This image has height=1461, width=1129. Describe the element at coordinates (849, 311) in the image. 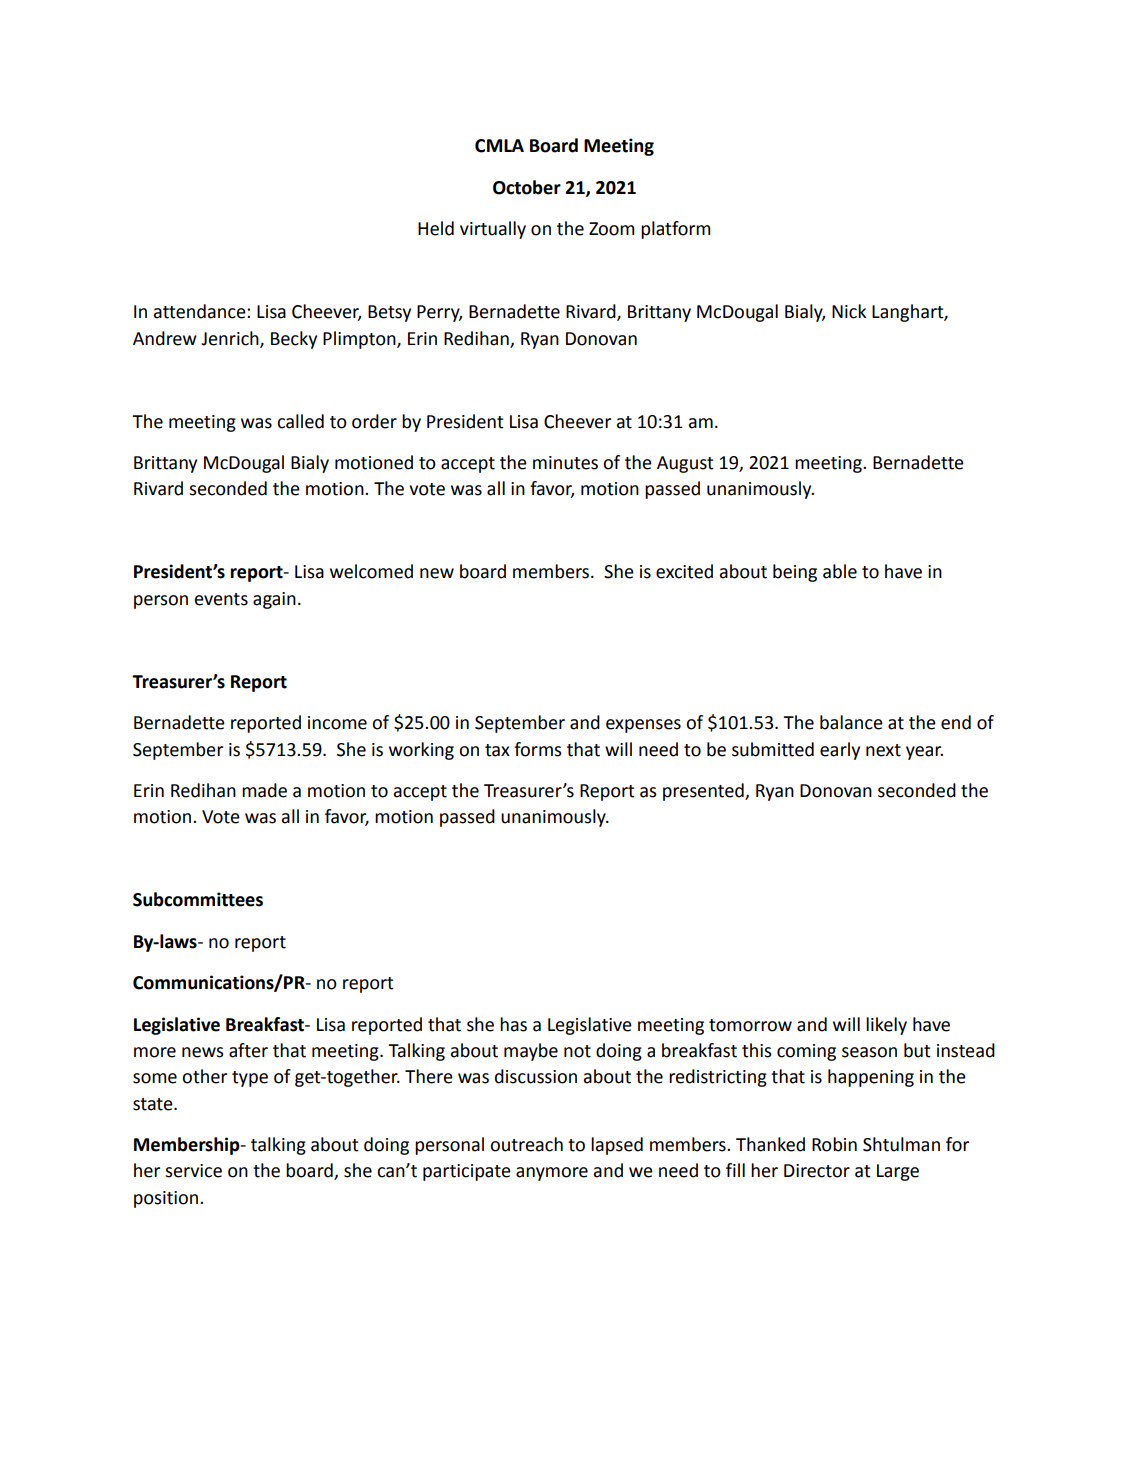

I see `Nick` at that location.
